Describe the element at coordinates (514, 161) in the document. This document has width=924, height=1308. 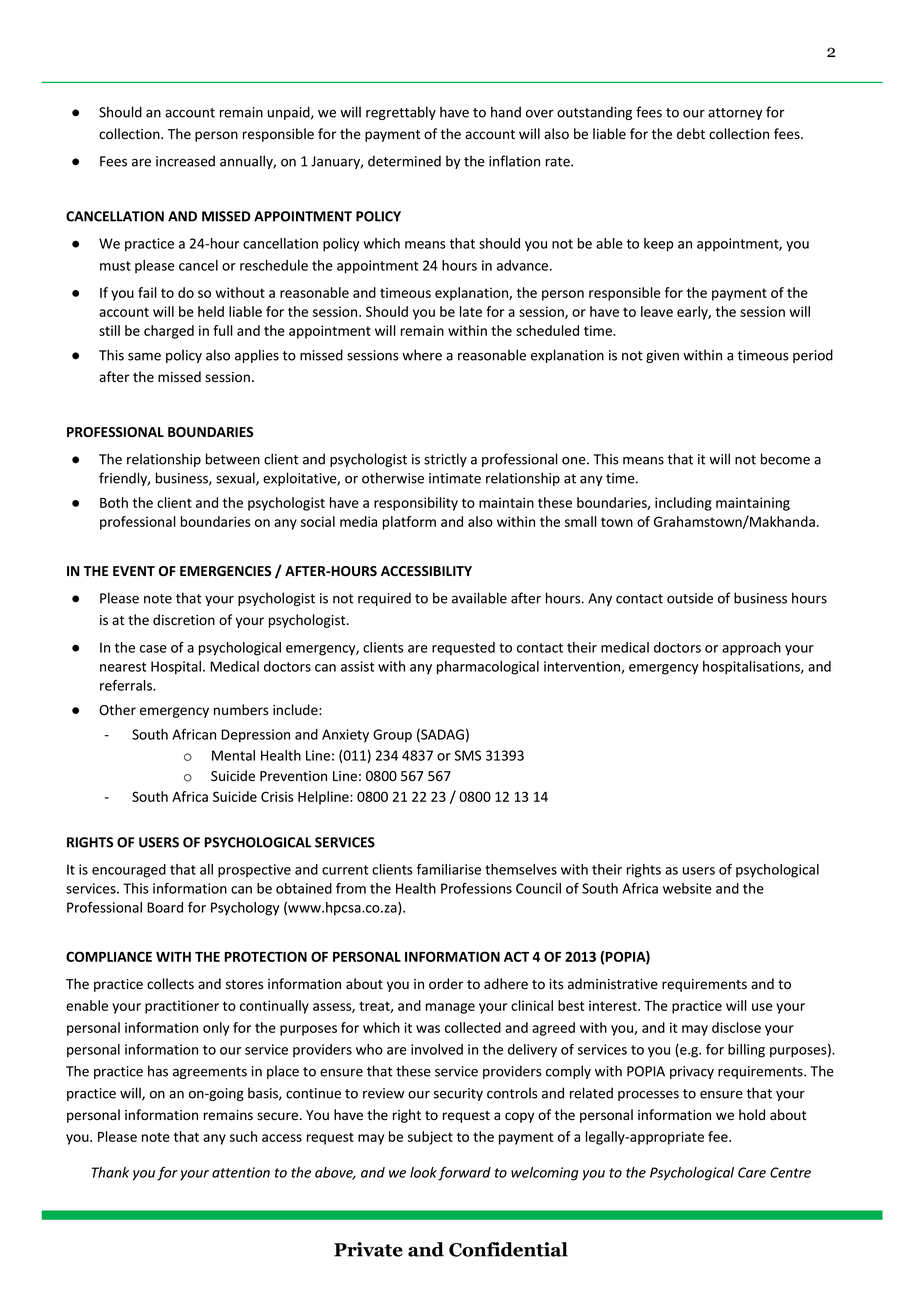
I see `inflation` at that location.
